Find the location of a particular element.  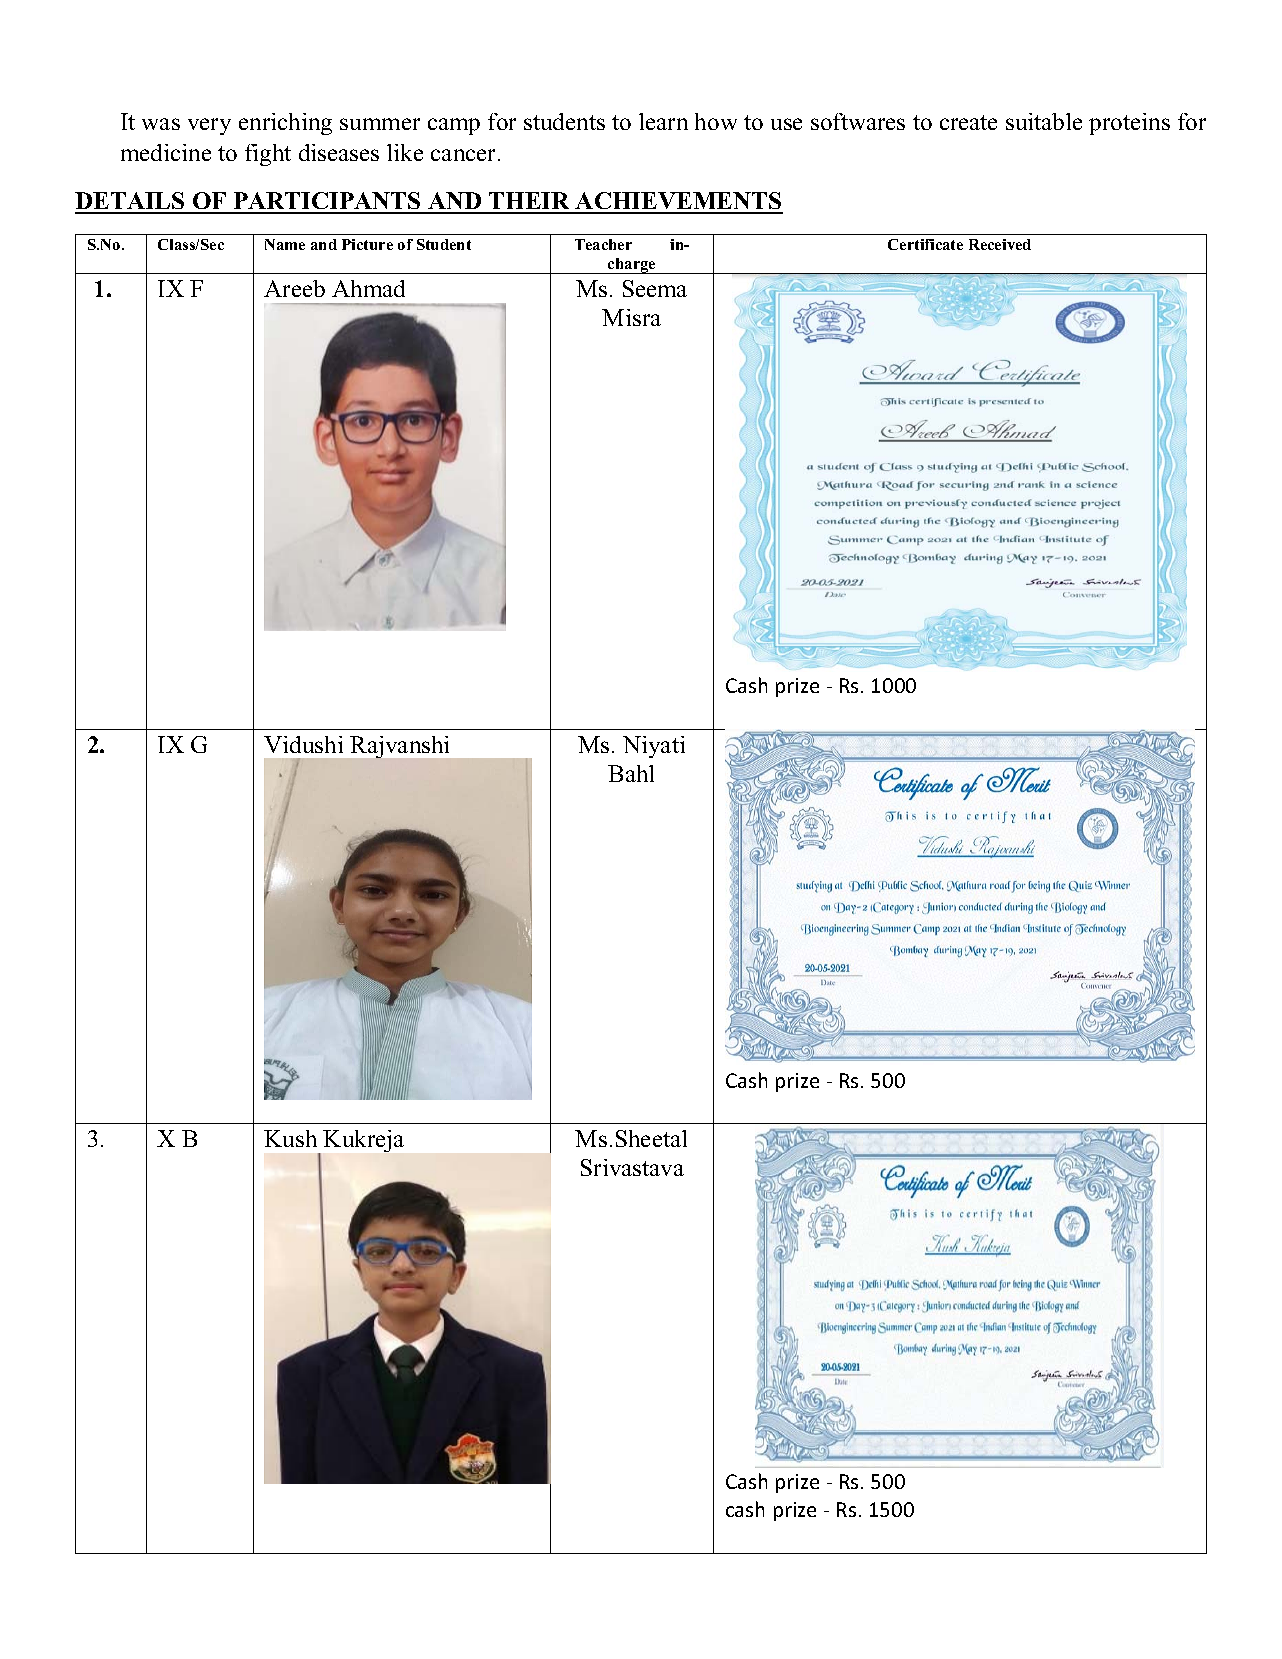

Seema is located at coordinates (655, 288).
